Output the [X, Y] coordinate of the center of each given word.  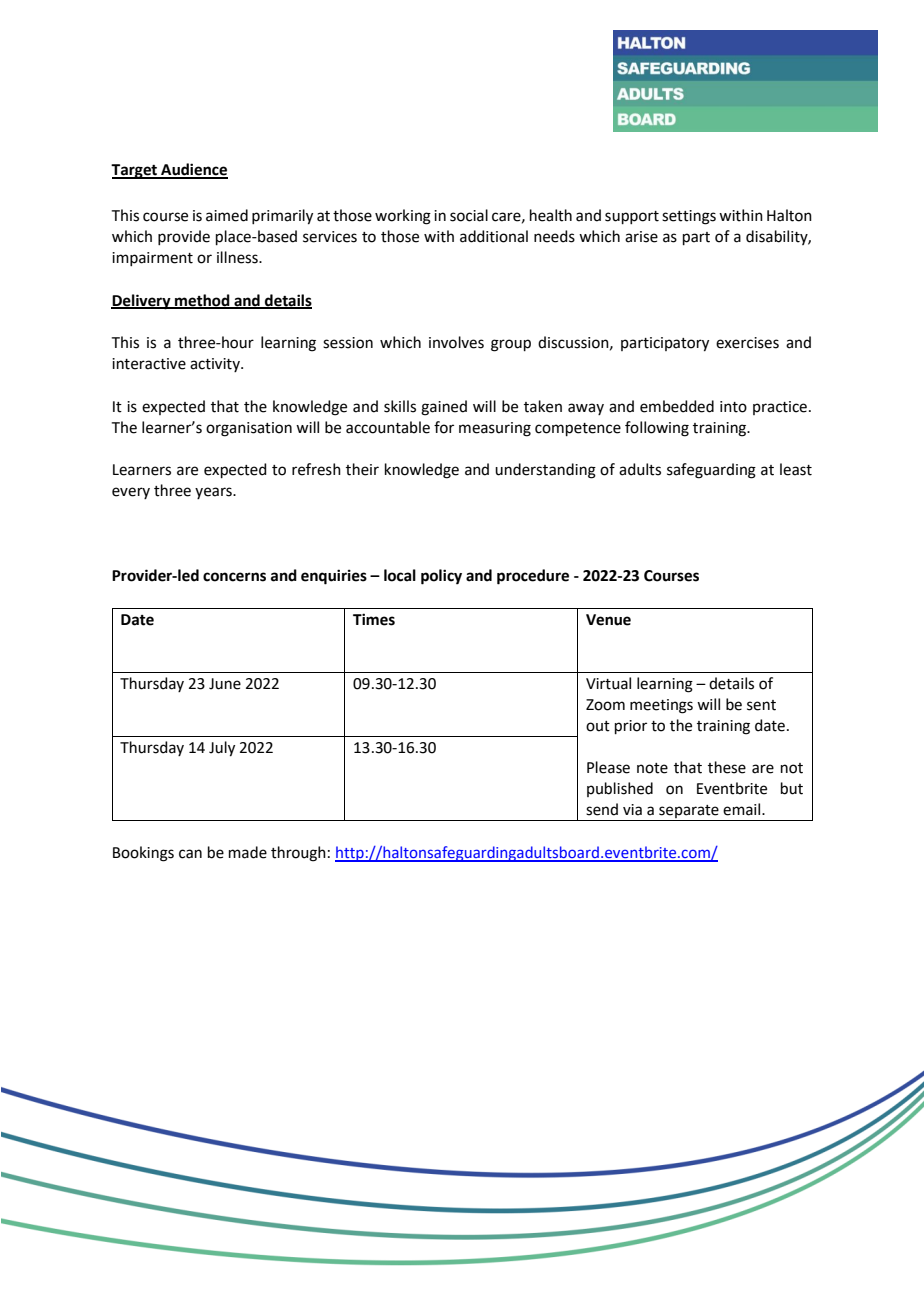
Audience [193, 170]
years [214, 493]
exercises [747, 343]
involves [456, 342]
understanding [545, 471]
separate [689, 813]
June [225, 684]
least [796, 469]
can [190, 854]
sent [761, 705]
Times [374, 619]
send [602, 809]
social [469, 215]
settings [689, 217]
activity [216, 365]
